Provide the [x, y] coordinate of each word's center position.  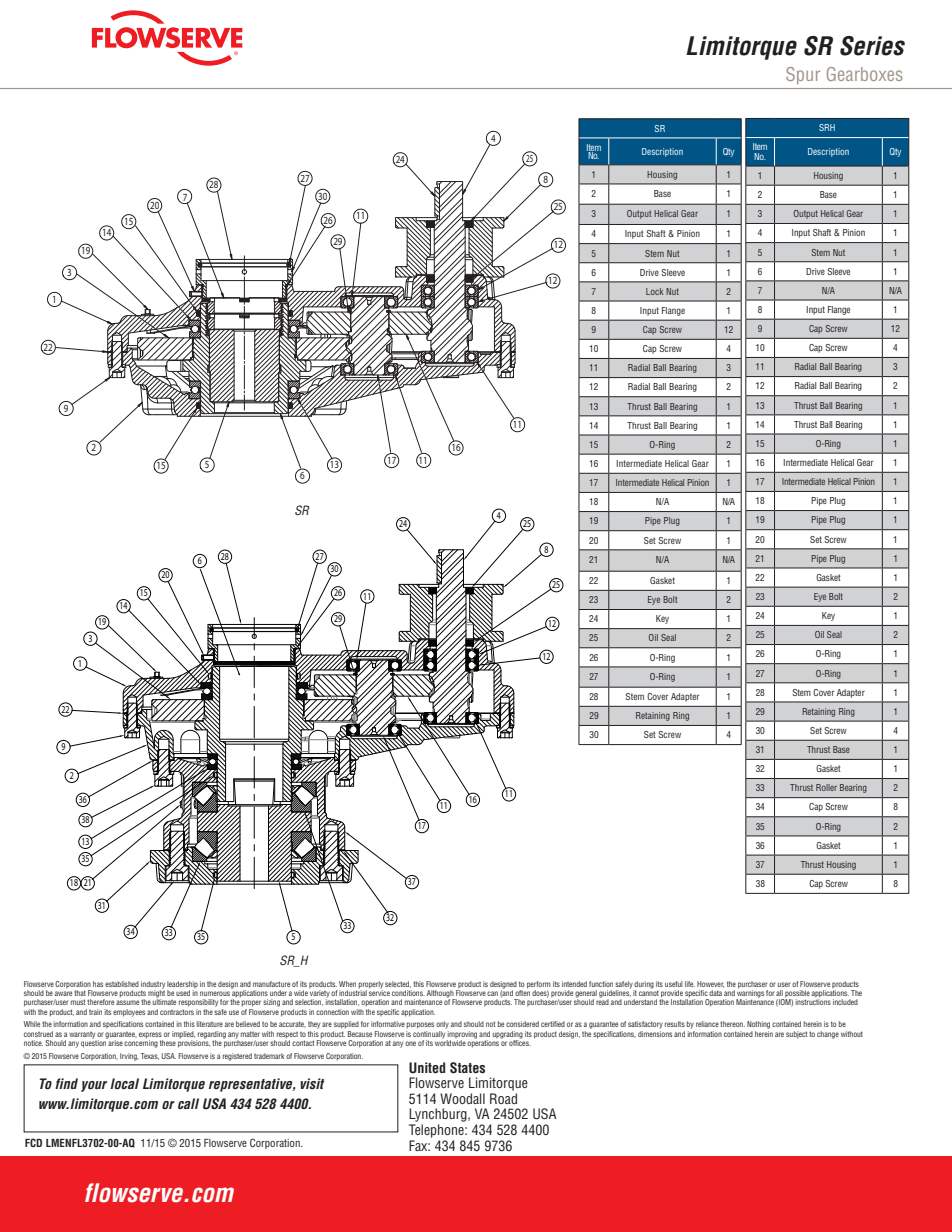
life [690, 984]
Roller [826, 787]
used [183, 993]
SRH [827, 127]
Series [872, 46]
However [710, 984]
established [122, 984]
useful [674, 984]
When [347, 984]
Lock [654, 291]
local [124, 1083]
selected [398, 984]
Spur [803, 75]
